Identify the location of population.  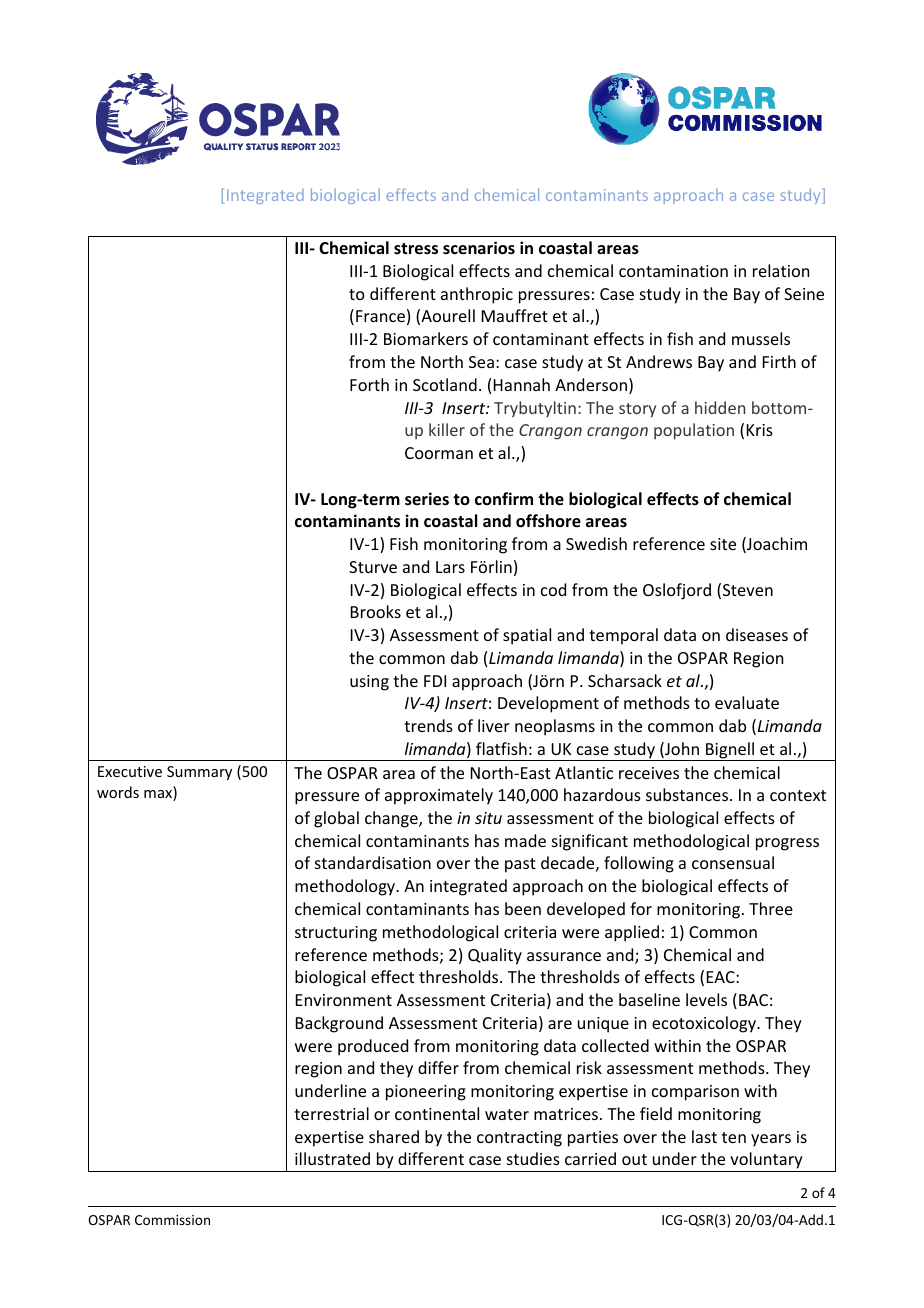
(694, 431).
